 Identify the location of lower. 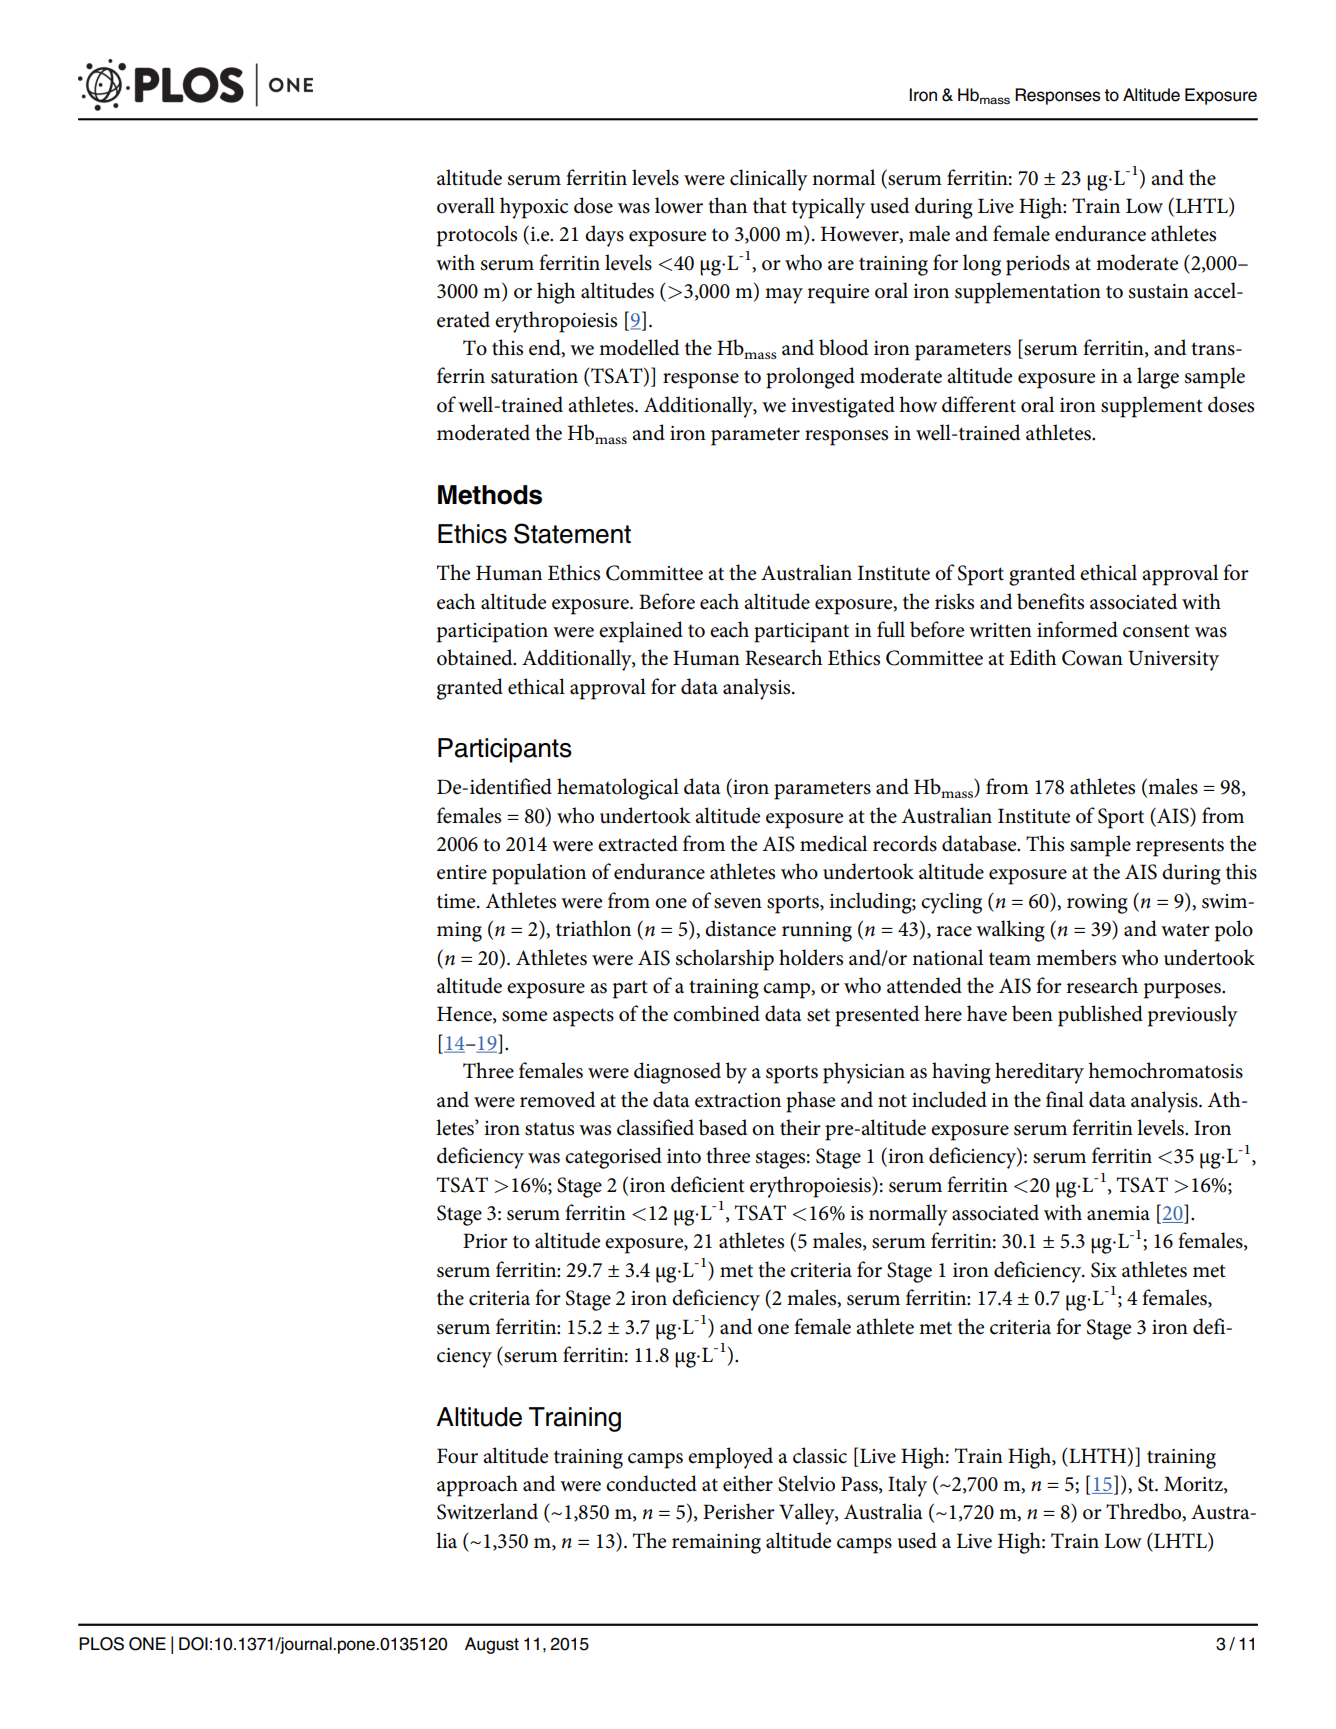
(679, 205).
